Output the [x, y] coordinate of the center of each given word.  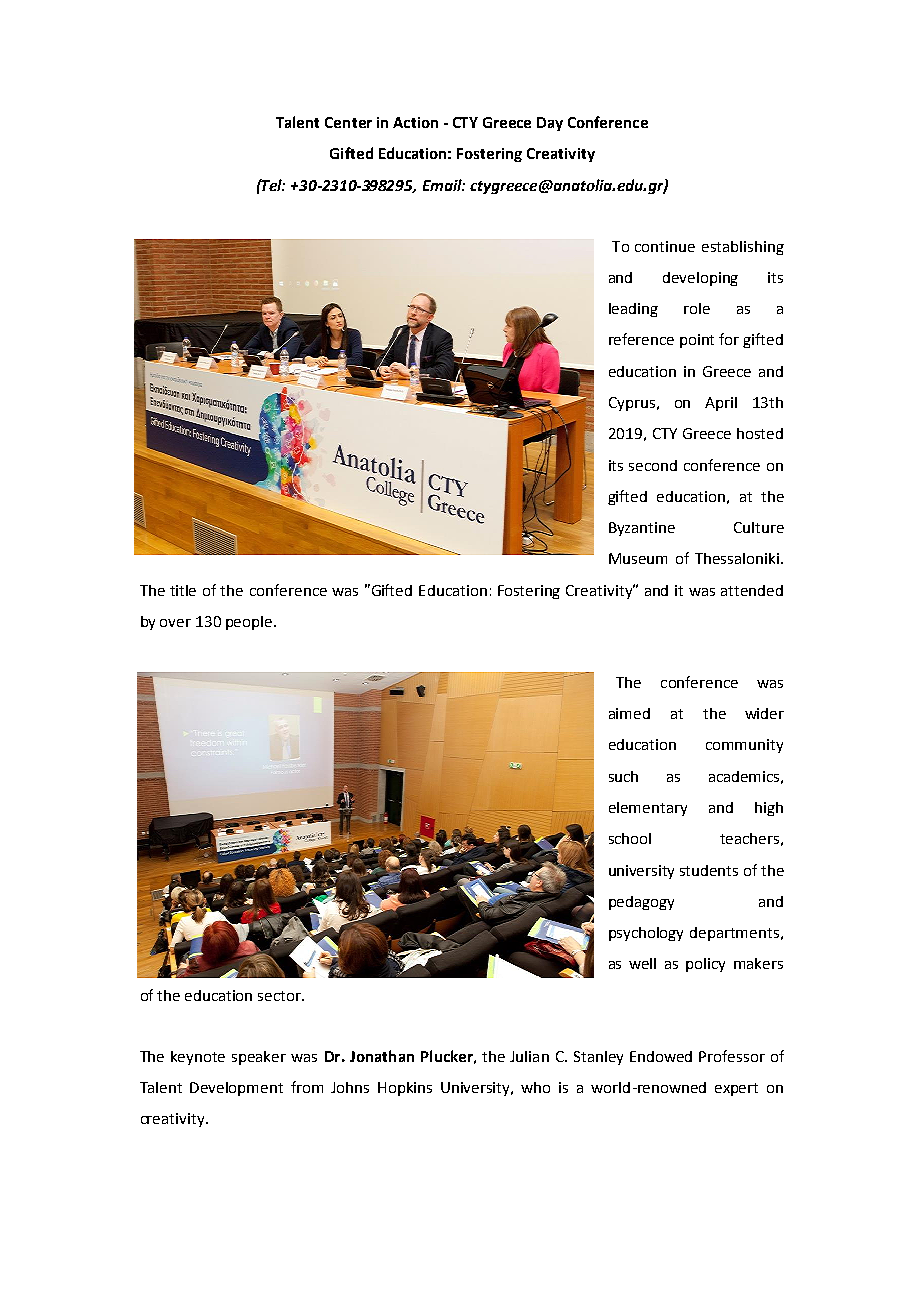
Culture [759, 527]
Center [348, 122]
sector [281, 996]
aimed [629, 713]
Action [415, 122]
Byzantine [642, 529]
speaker [259, 1058]
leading [633, 310]
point [697, 341]
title [183, 590]
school [630, 838]
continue [665, 246]
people [250, 623]
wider [764, 713]
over [175, 623]
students [709, 870]
